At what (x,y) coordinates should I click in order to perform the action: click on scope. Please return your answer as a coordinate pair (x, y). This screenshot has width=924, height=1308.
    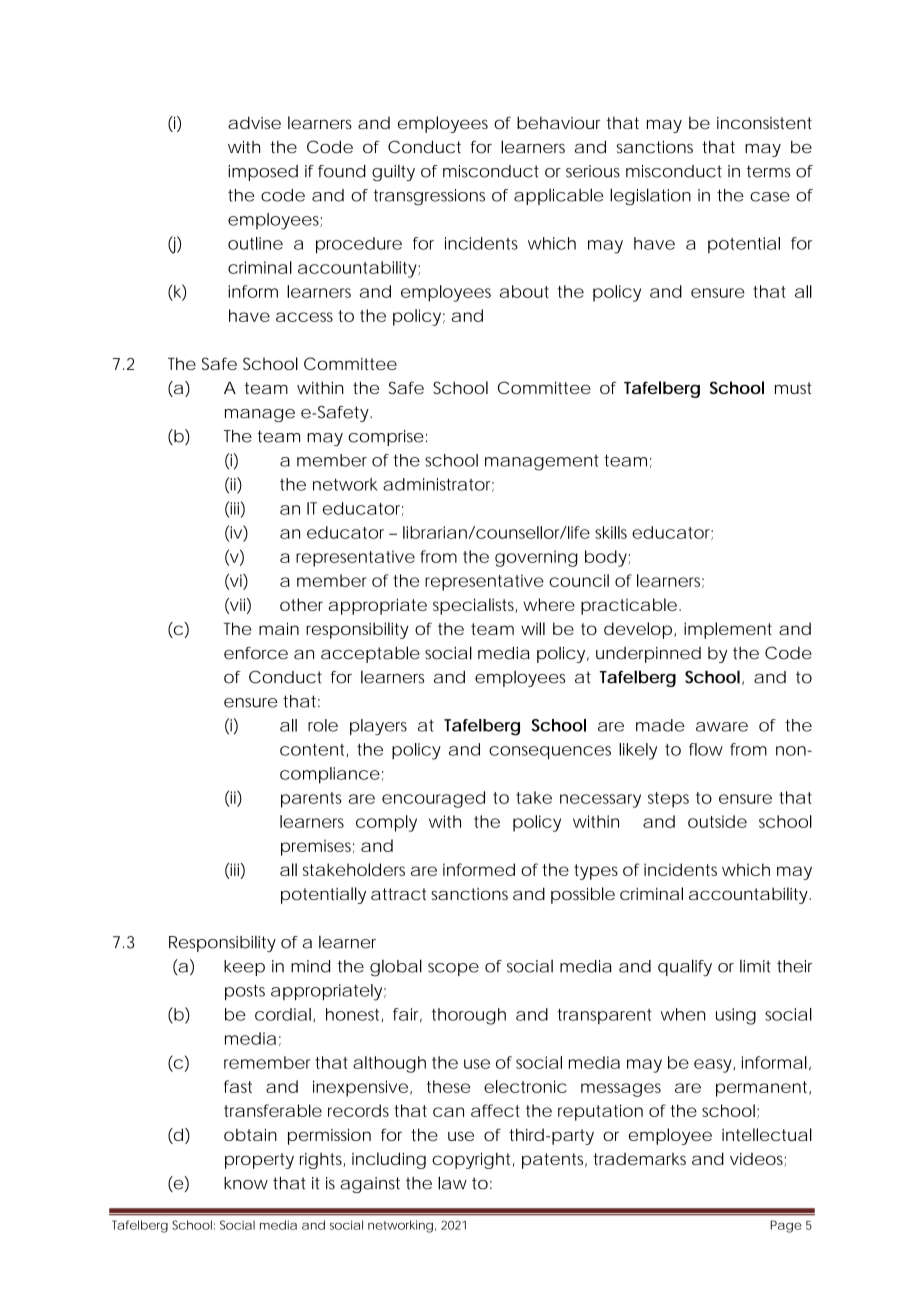
    Looking at the image, I should click on (453, 969).
